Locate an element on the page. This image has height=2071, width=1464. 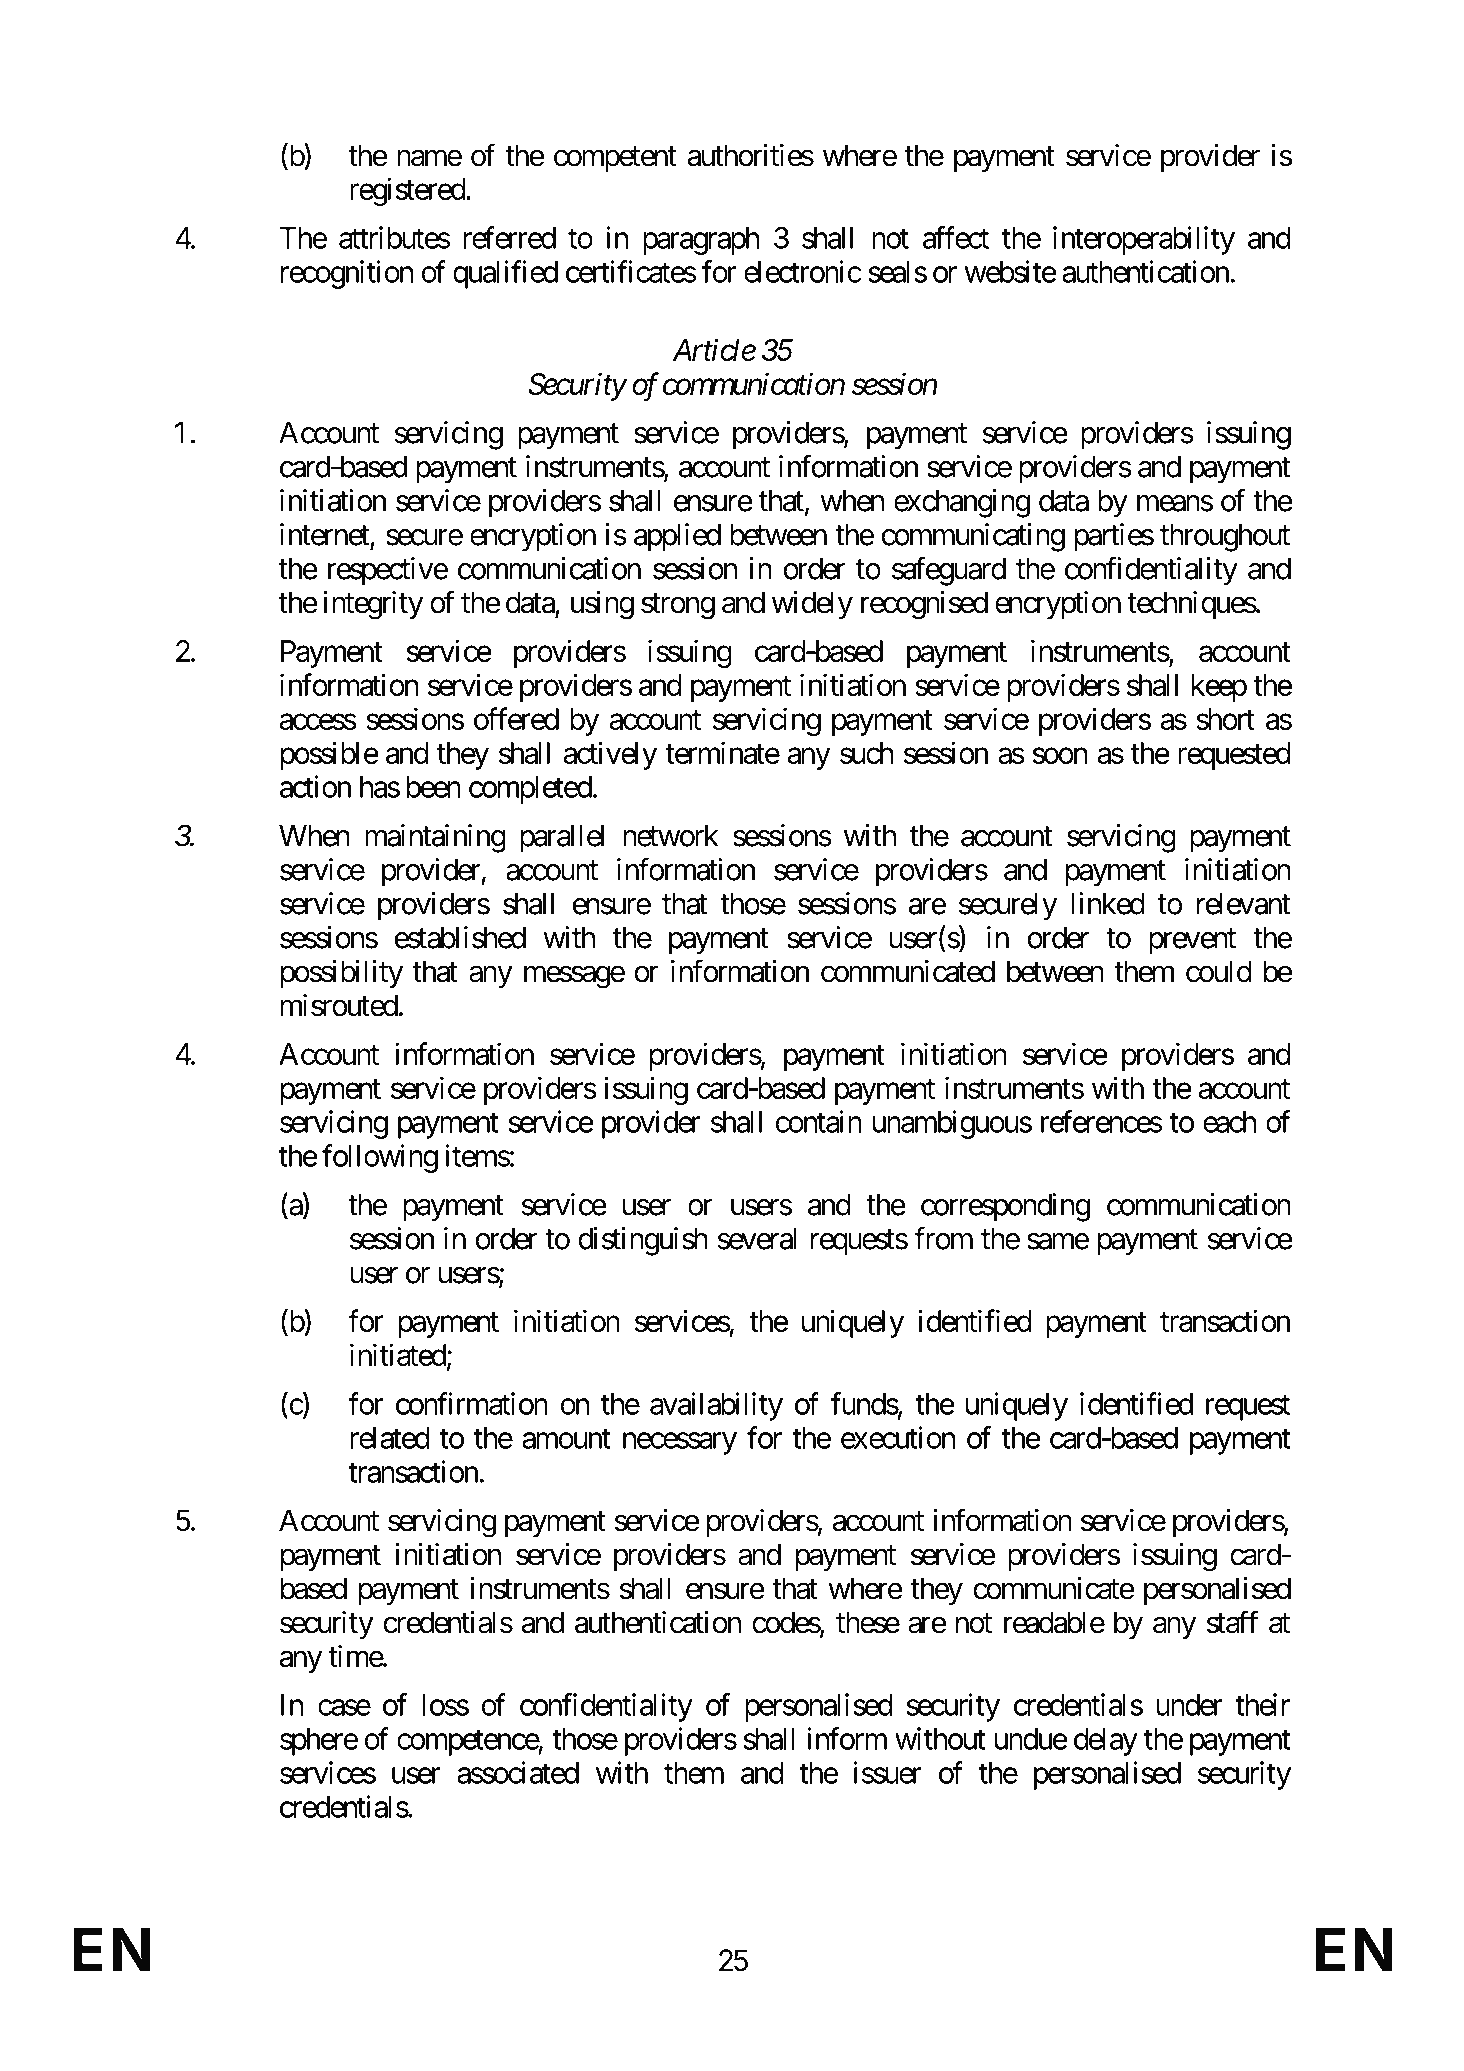
paragraph is located at coordinates (701, 241).
